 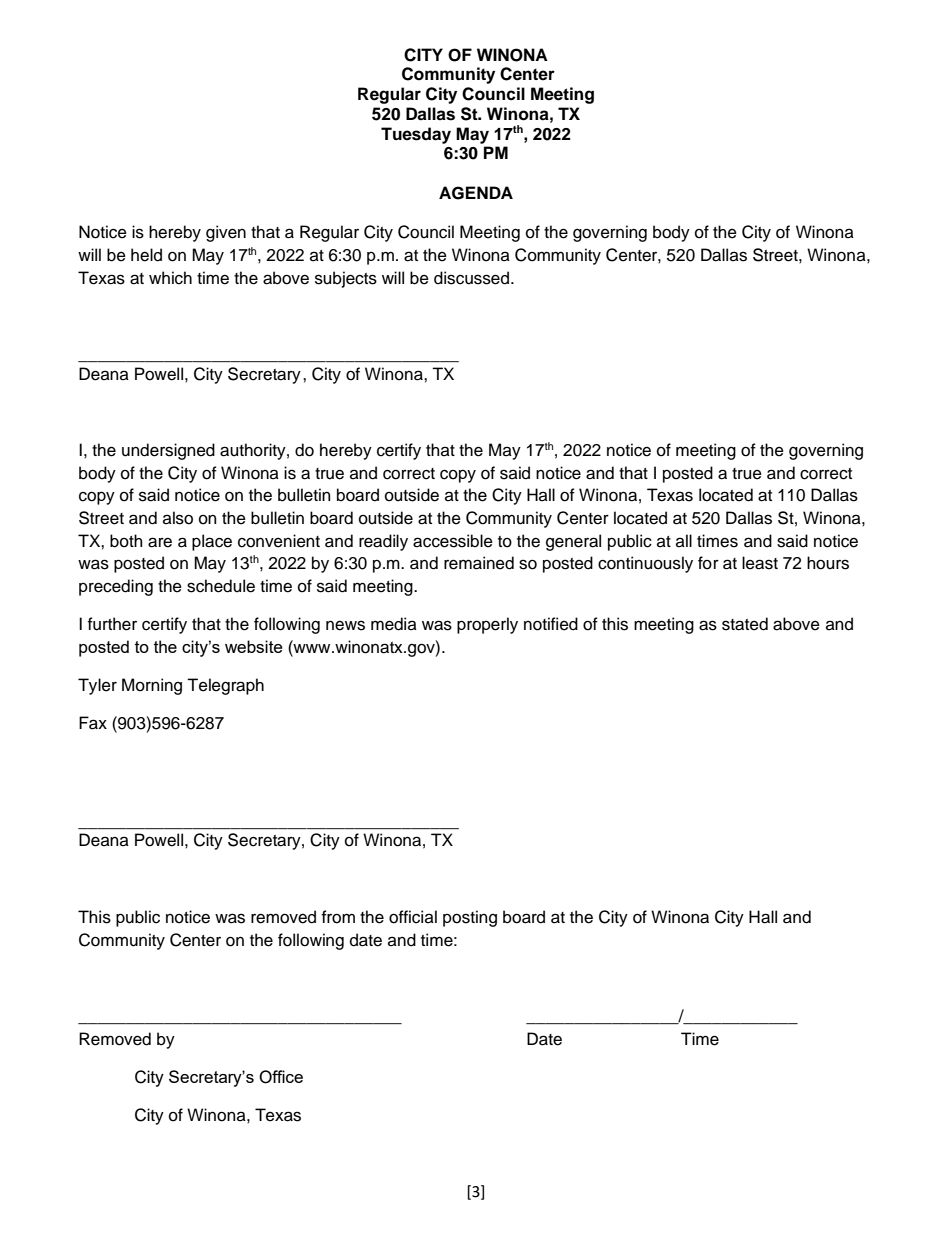 I want to click on undersigned, so click(x=168, y=451).
